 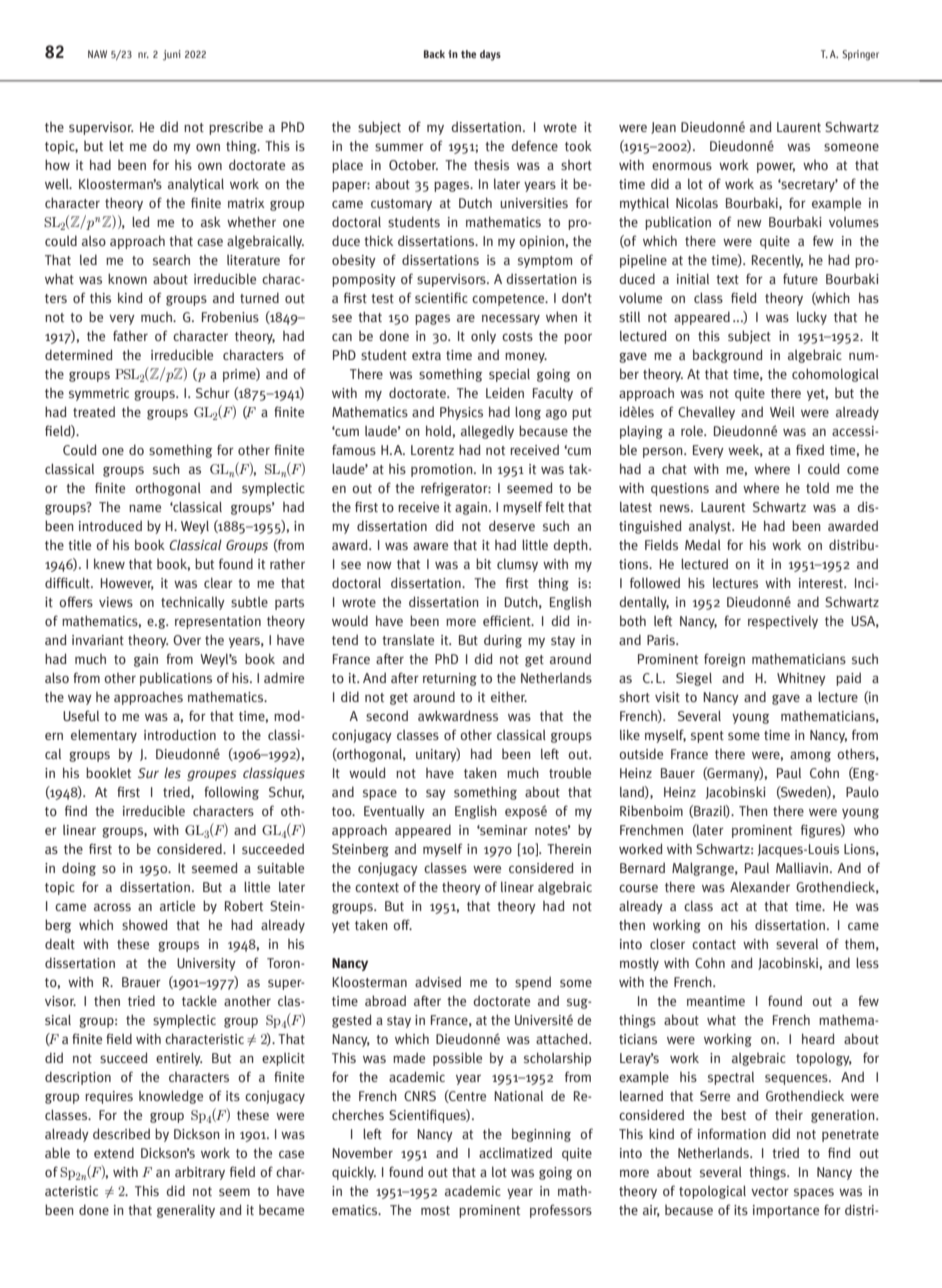 What do you see at coordinates (760, 886) in the page?
I see `Alexander` at bounding box center [760, 886].
